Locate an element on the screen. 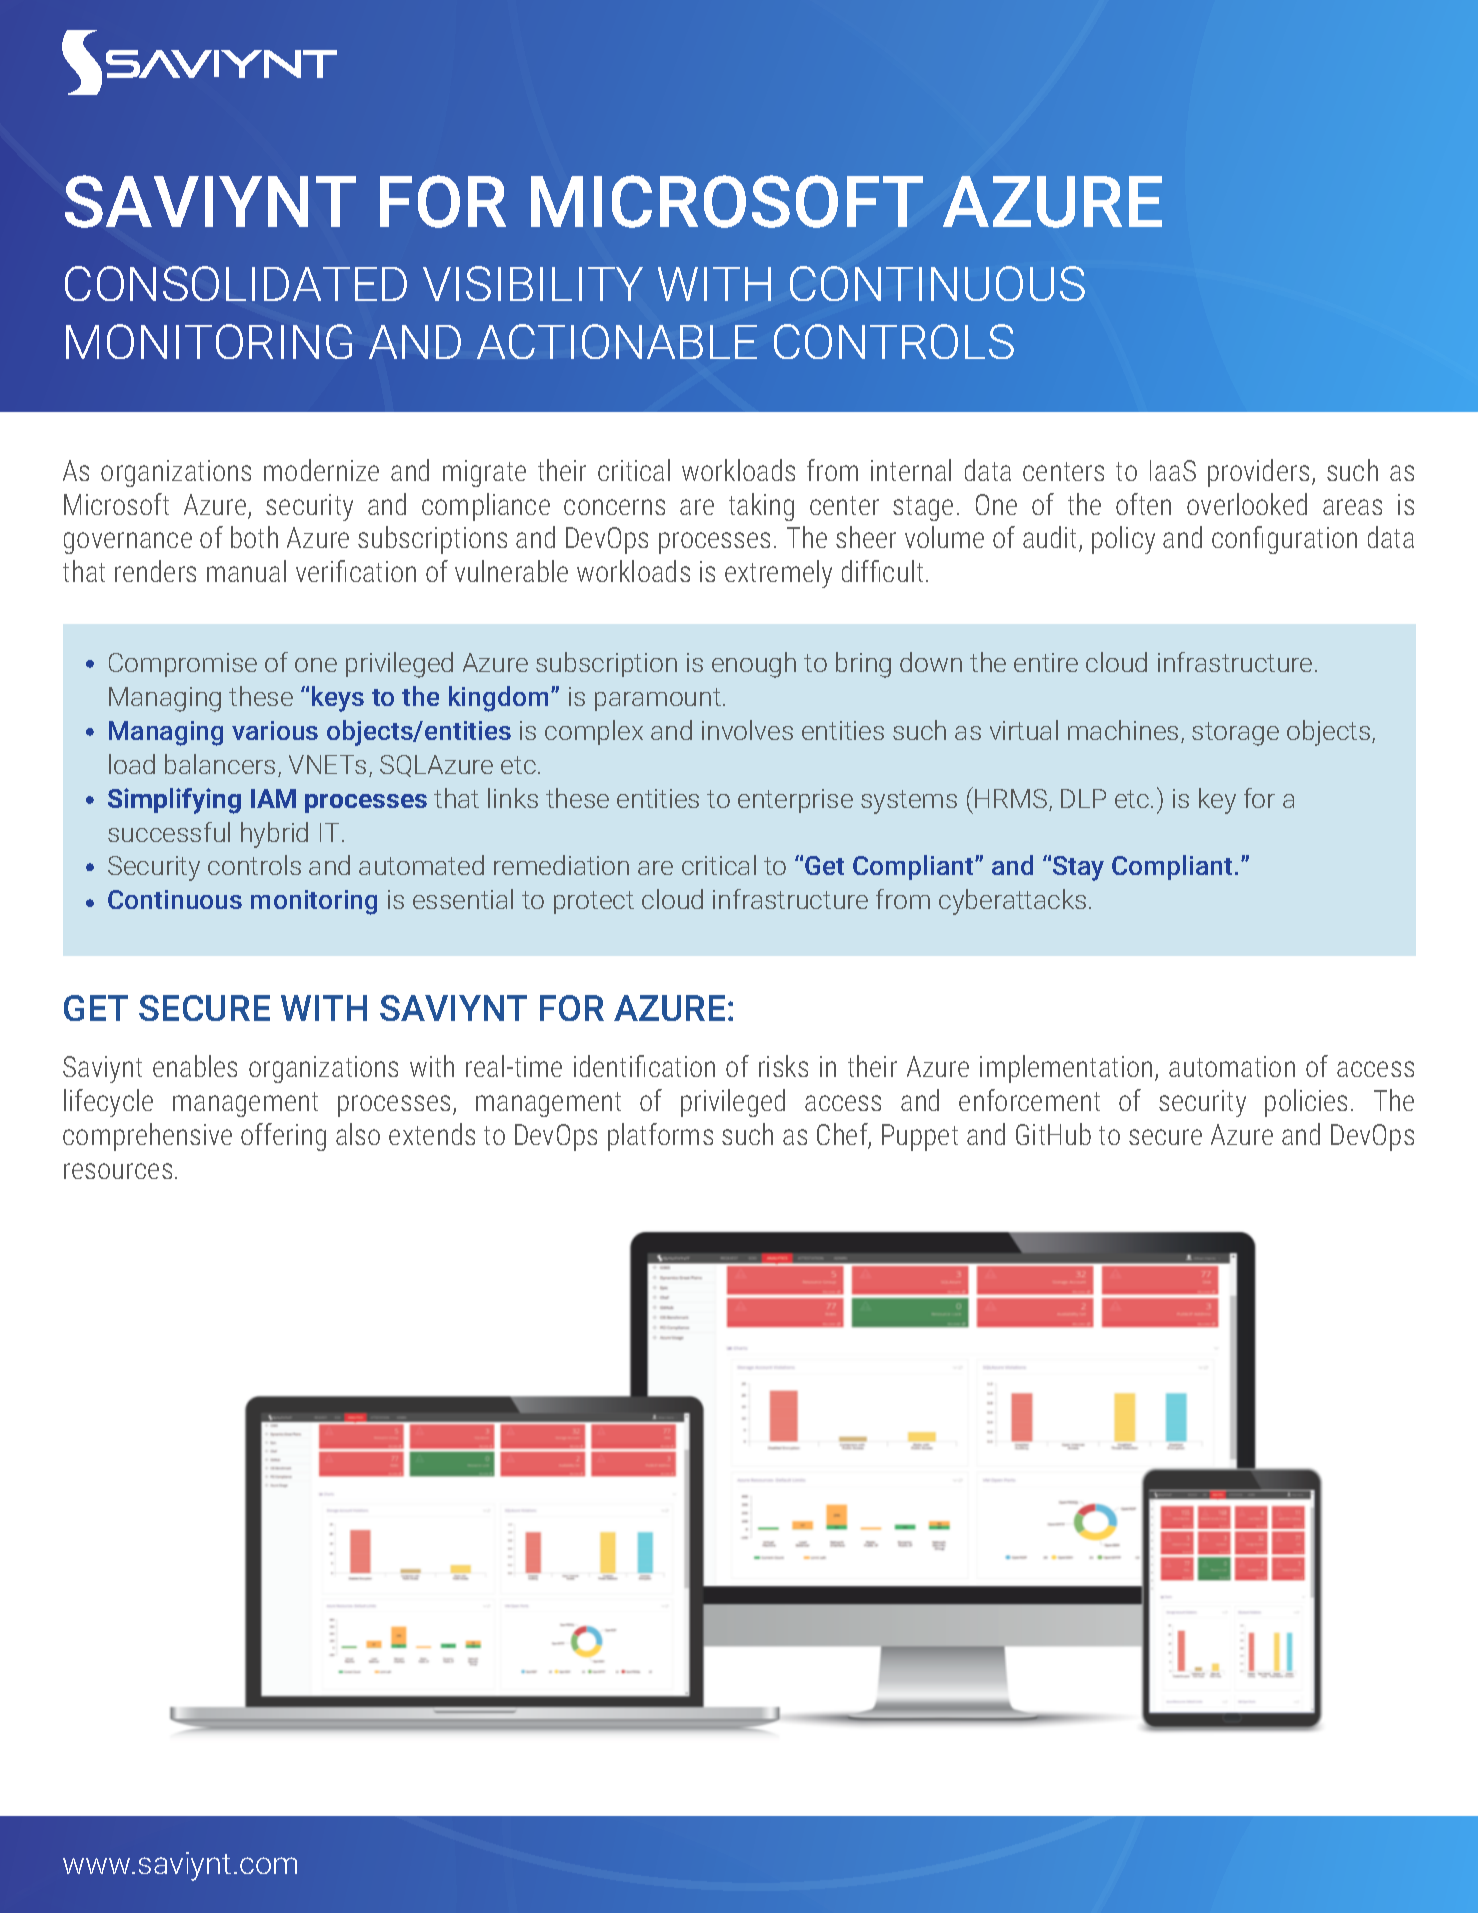 This screenshot has width=1478, height=1913. policies is located at coordinates (1306, 1103).
